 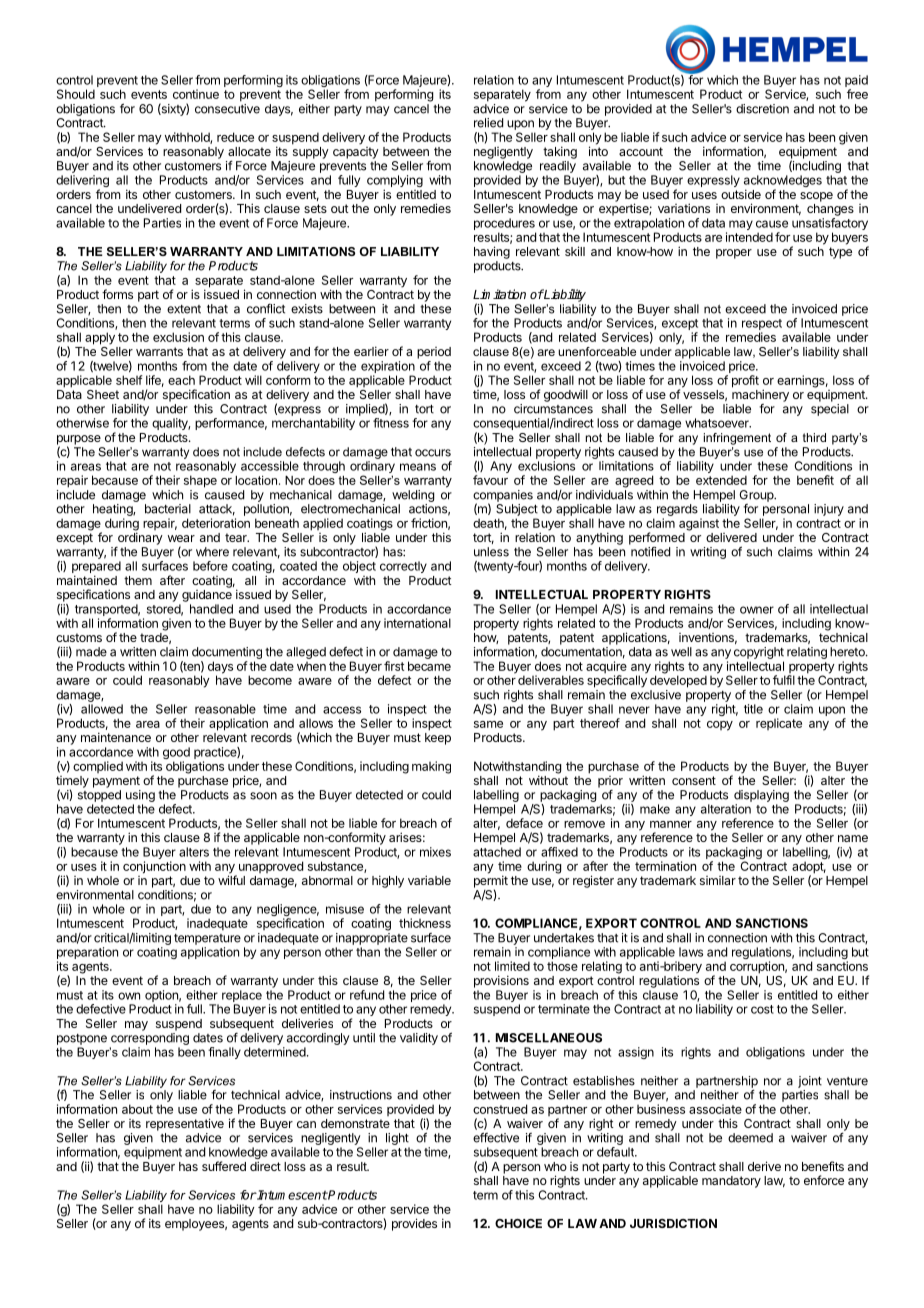 I want to click on became, so click(x=429, y=666).
